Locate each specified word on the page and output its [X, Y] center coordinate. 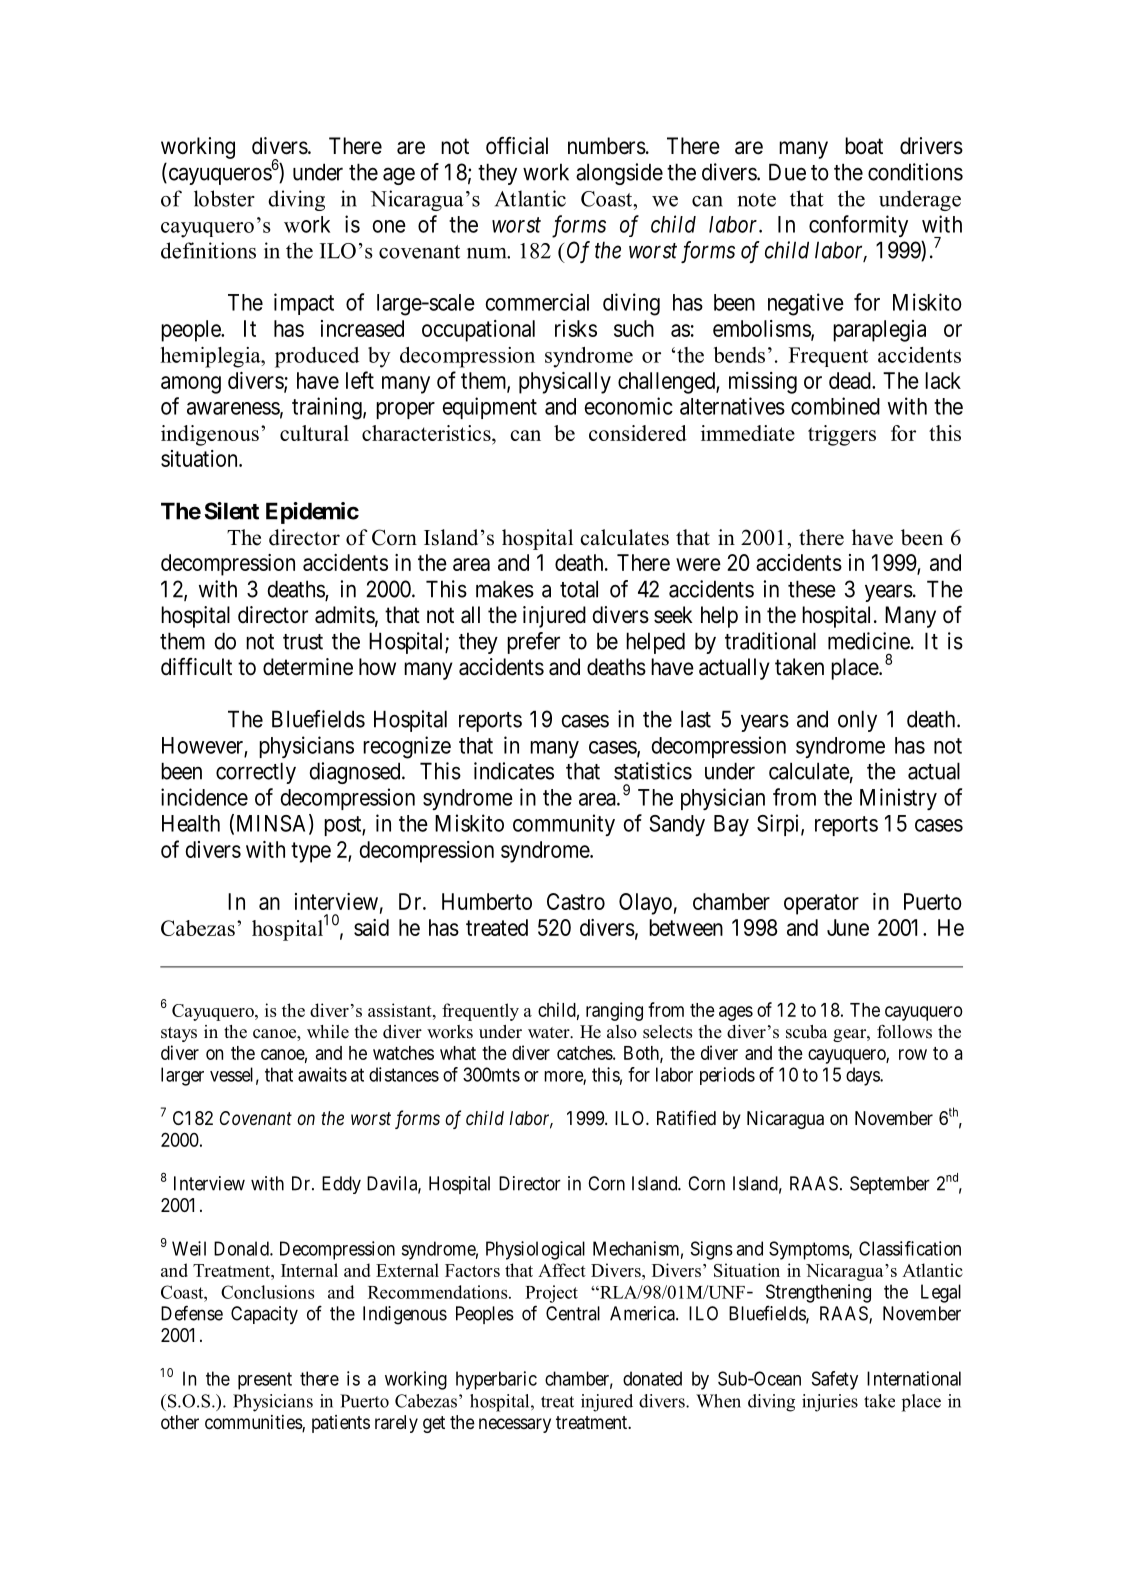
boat [864, 146]
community [564, 825]
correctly [256, 773]
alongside [619, 174]
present [265, 1381]
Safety [835, 1380]
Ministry [898, 799]
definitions [208, 250]
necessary [515, 1425]
